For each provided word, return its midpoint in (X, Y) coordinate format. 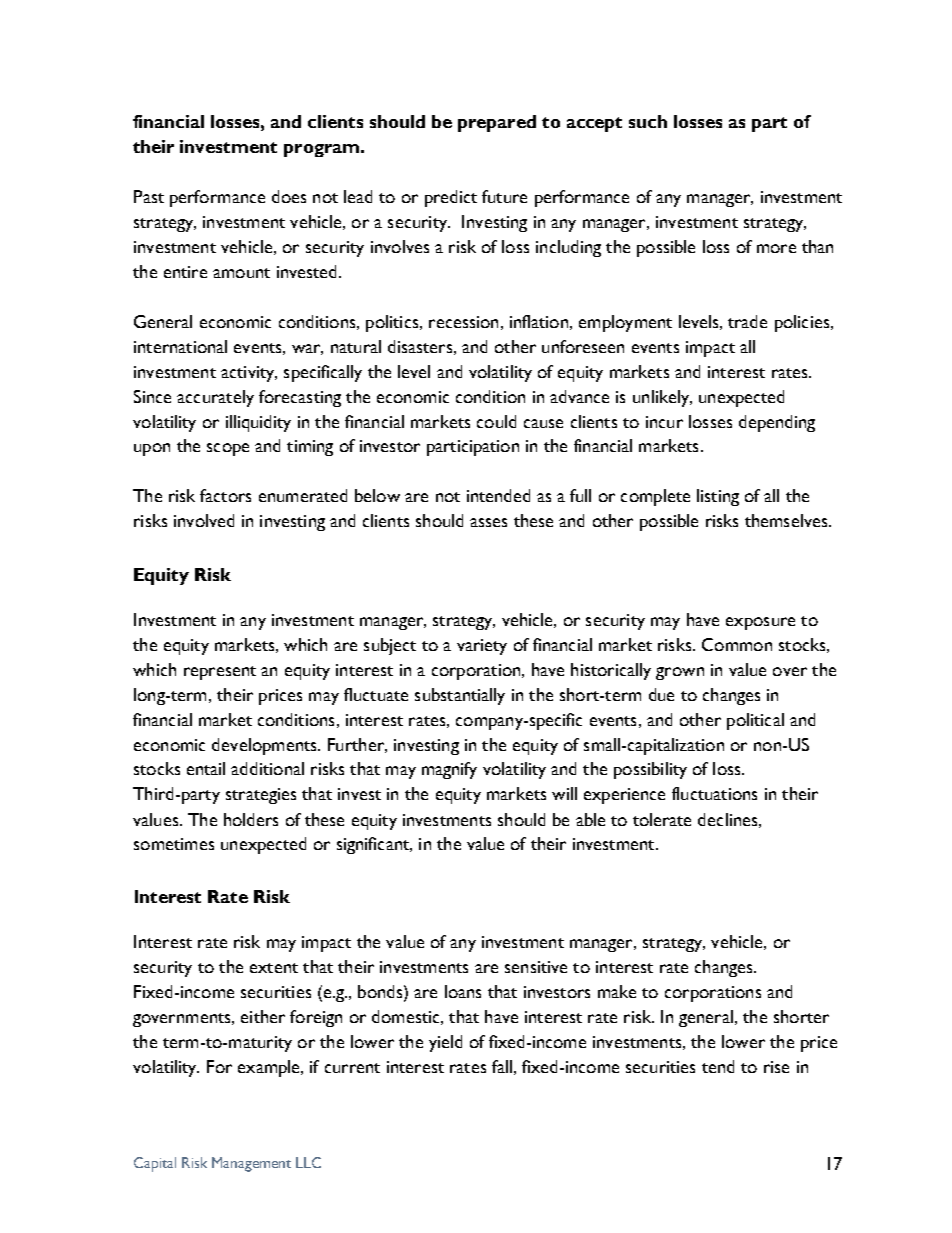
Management (251, 1164)
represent (220, 673)
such (648, 121)
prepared (497, 123)
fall (502, 1066)
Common (737, 644)
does (289, 196)
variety (482, 647)
